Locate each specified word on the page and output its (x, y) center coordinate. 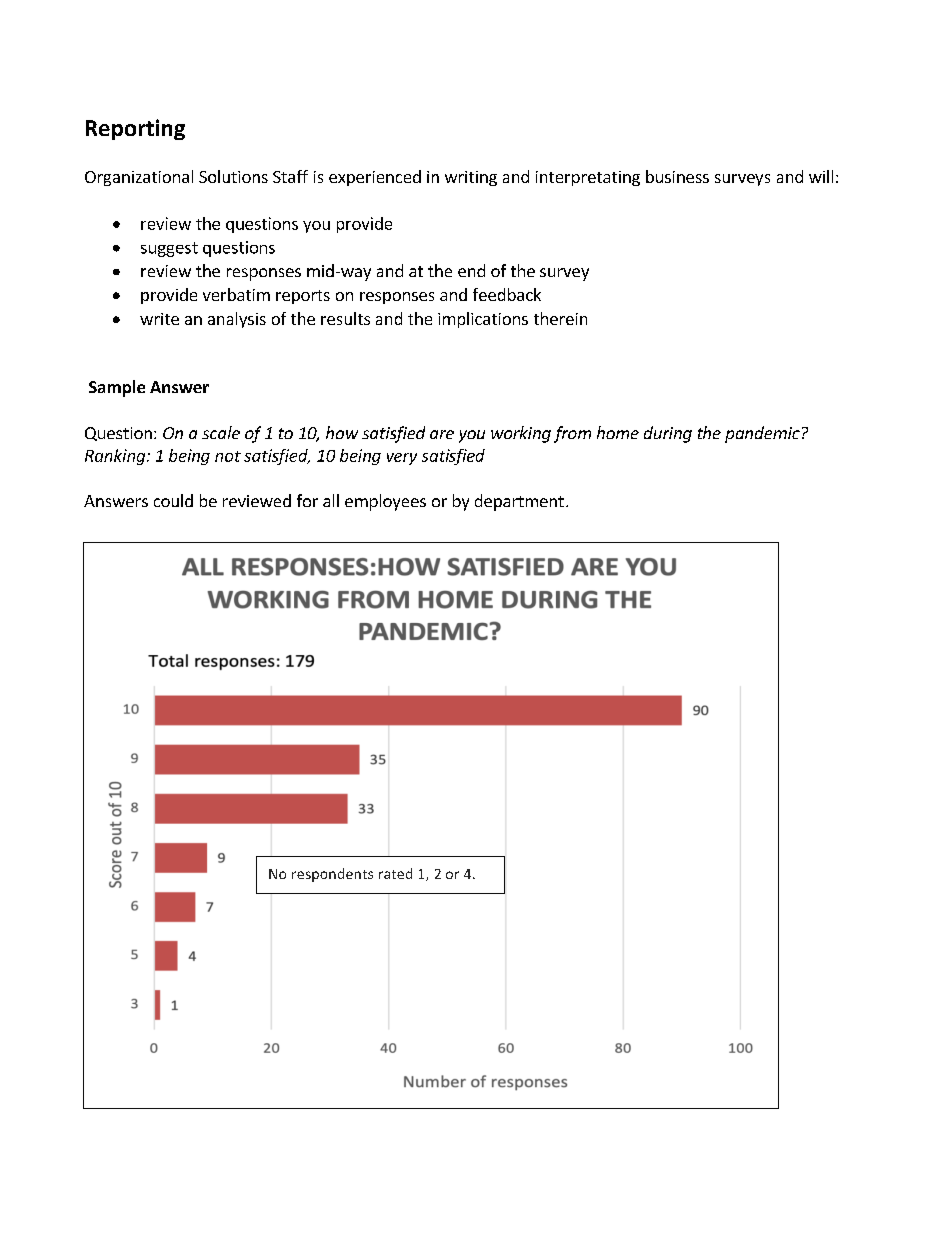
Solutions (233, 176)
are (442, 434)
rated (395, 873)
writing (471, 178)
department (519, 502)
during (668, 434)
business (677, 176)
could (173, 500)
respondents (332, 875)
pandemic (762, 434)
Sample (117, 388)
